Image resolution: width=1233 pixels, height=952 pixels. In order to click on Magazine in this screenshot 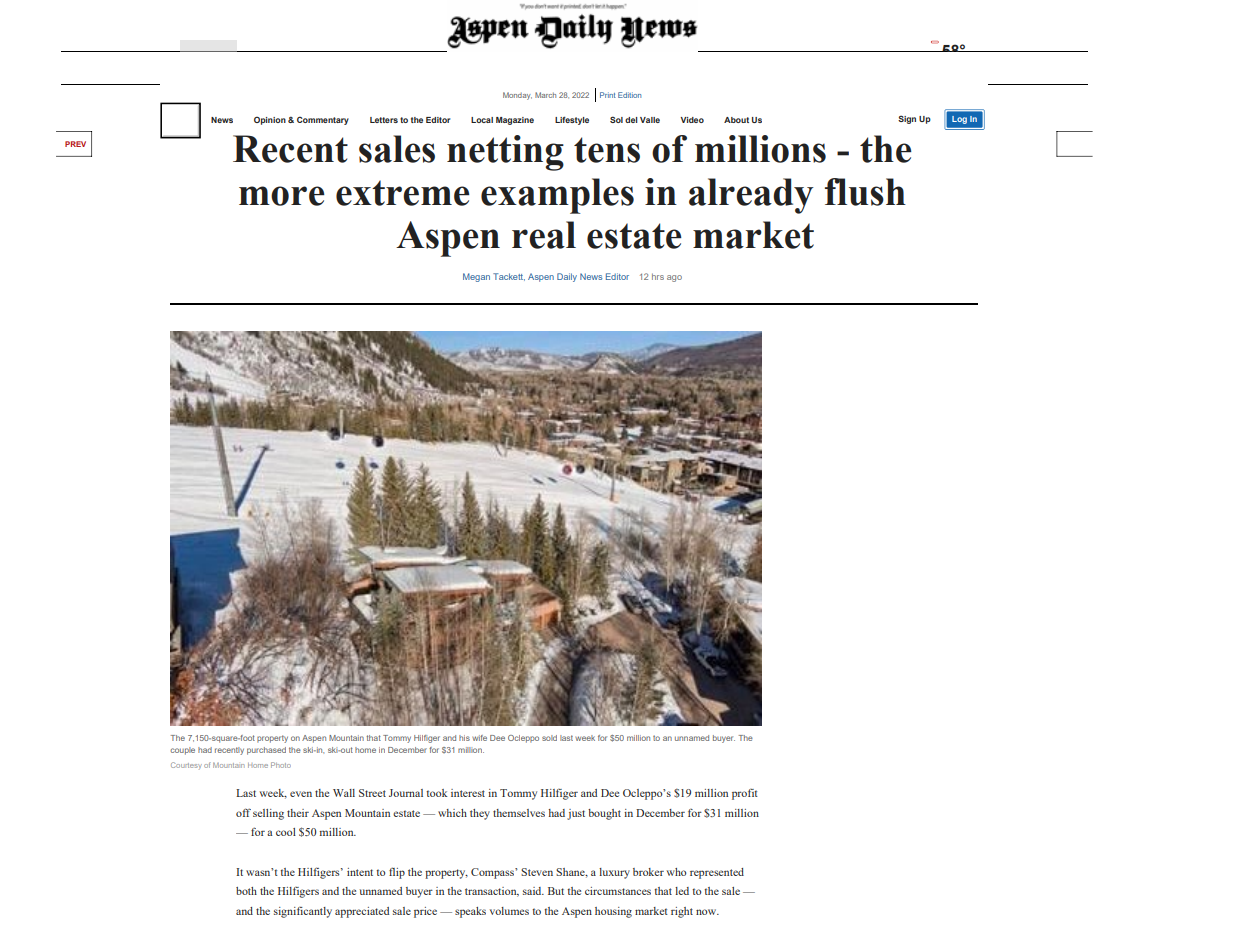, I will do `click(515, 121)`.
